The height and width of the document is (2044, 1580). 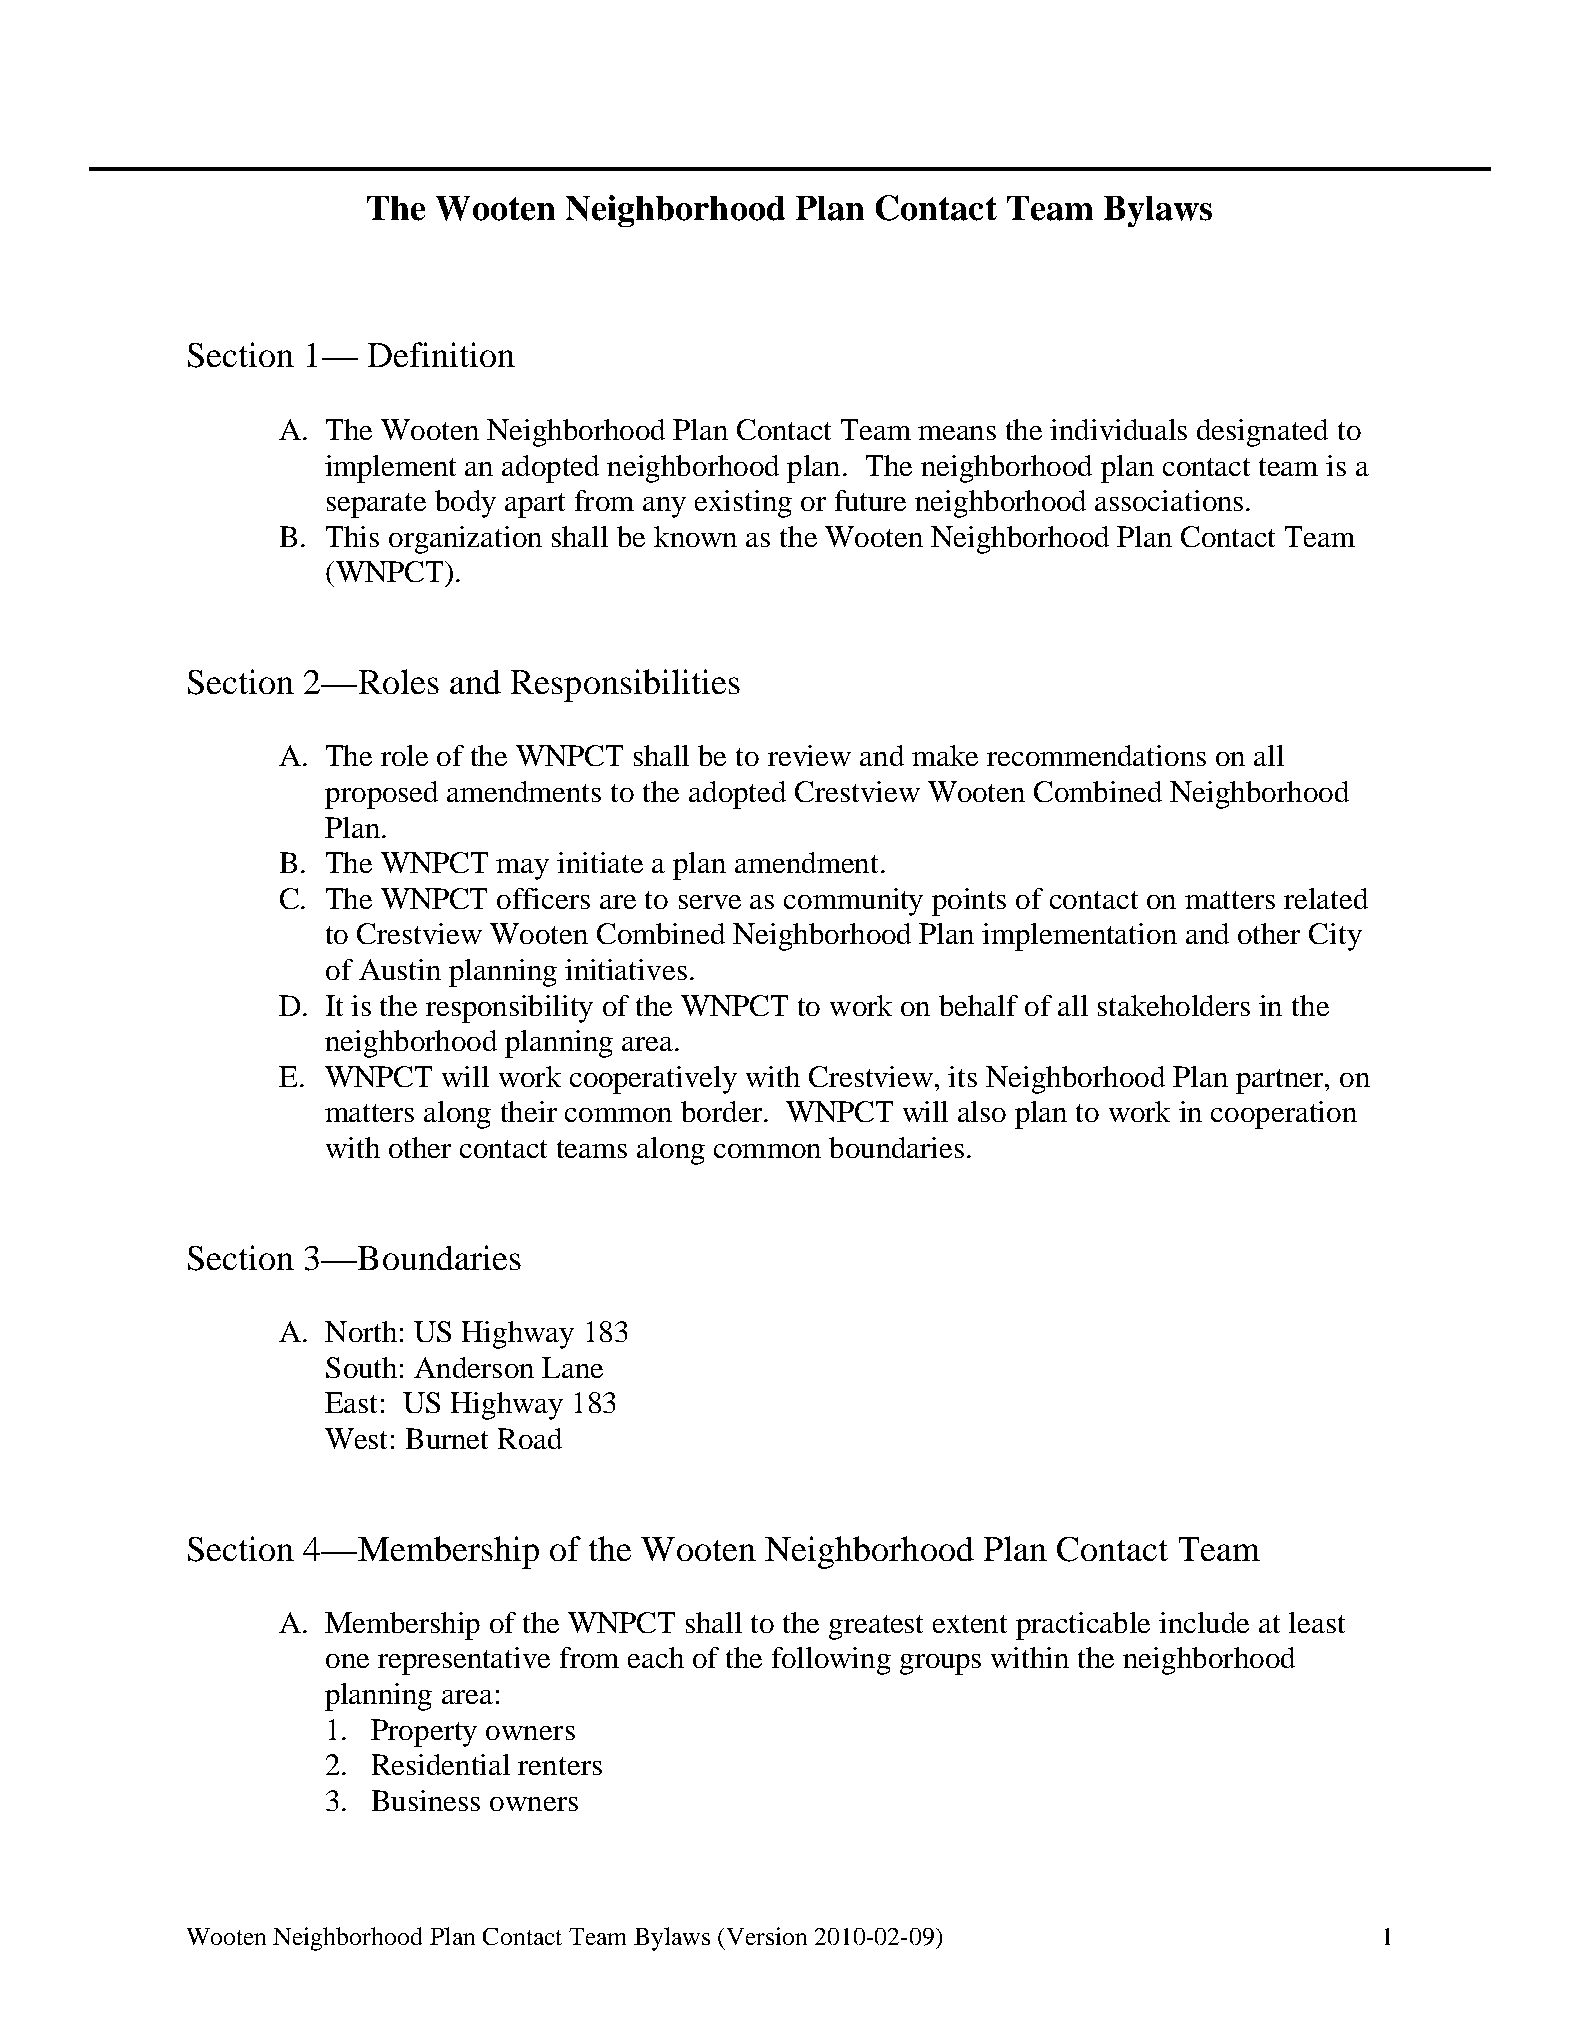 I want to click on means, so click(x=957, y=433).
